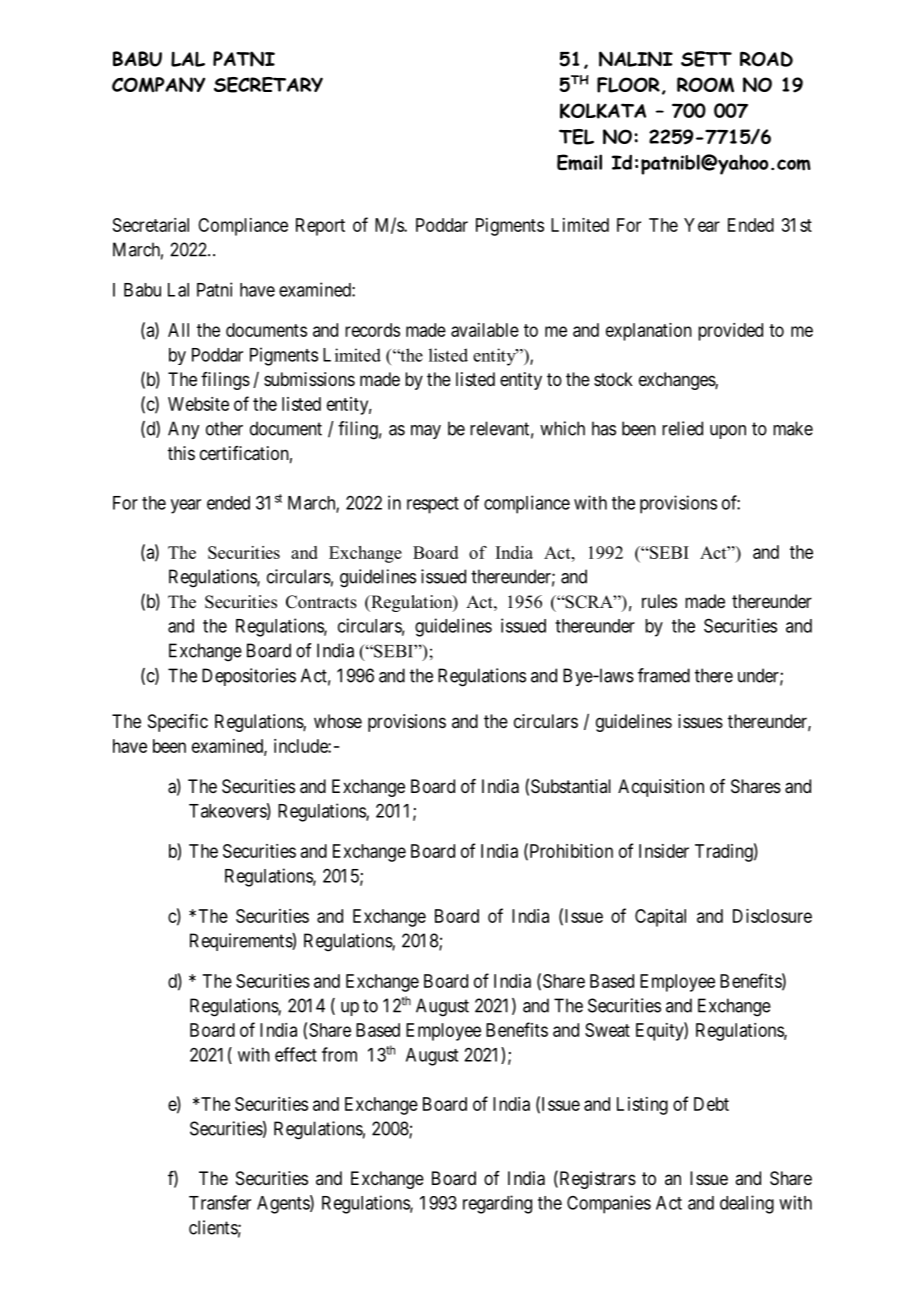 The image size is (924, 1308). What do you see at coordinates (485, 330) in the image?
I see `available` at bounding box center [485, 330].
